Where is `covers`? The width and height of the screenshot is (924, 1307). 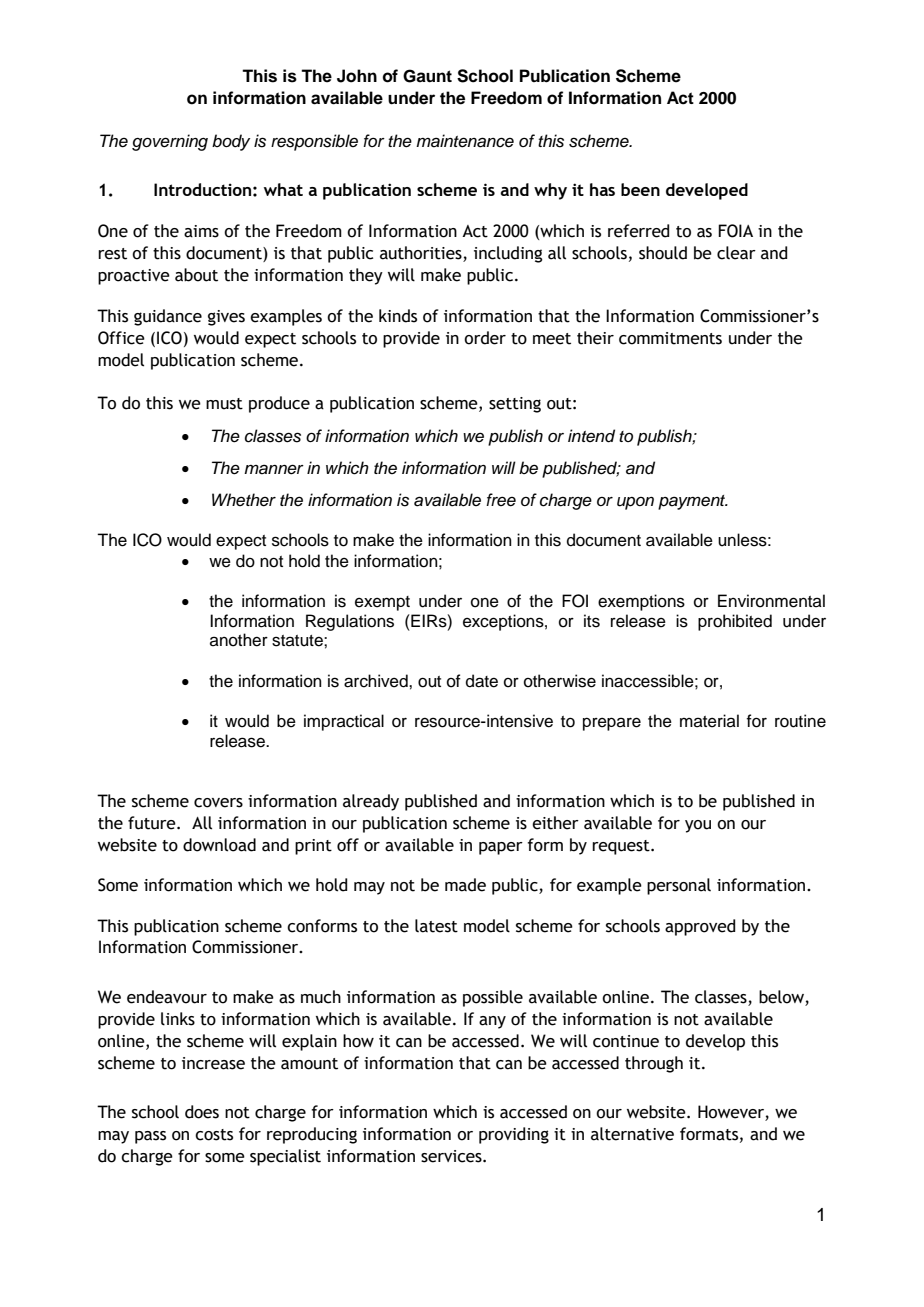 covers is located at coordinates (218, 803).
